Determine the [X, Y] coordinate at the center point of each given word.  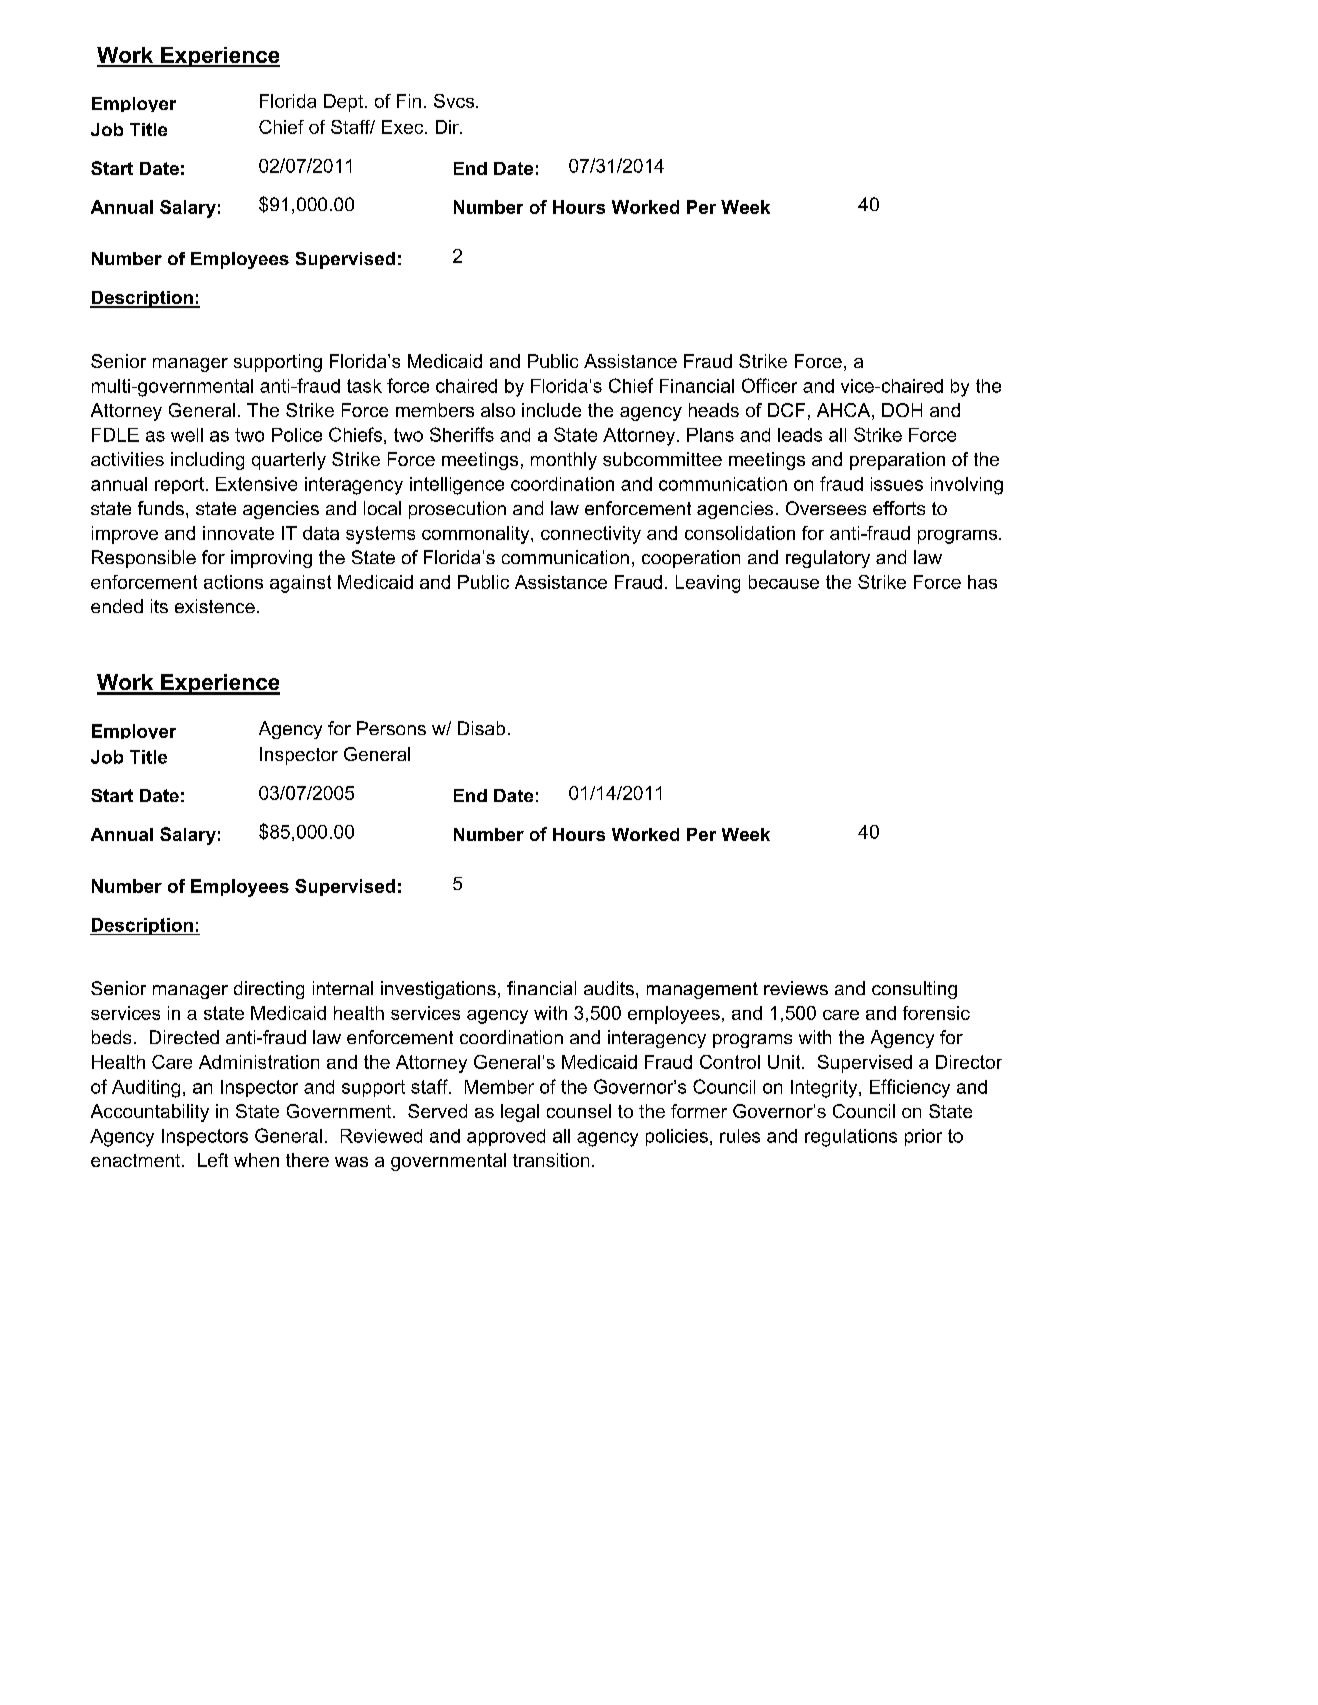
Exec [404, 127]
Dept [345, 103]
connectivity [591, 535]
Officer [769, 385]
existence [215, 606]
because [784, 582]
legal [520, 1113]
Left [213, 1160]
